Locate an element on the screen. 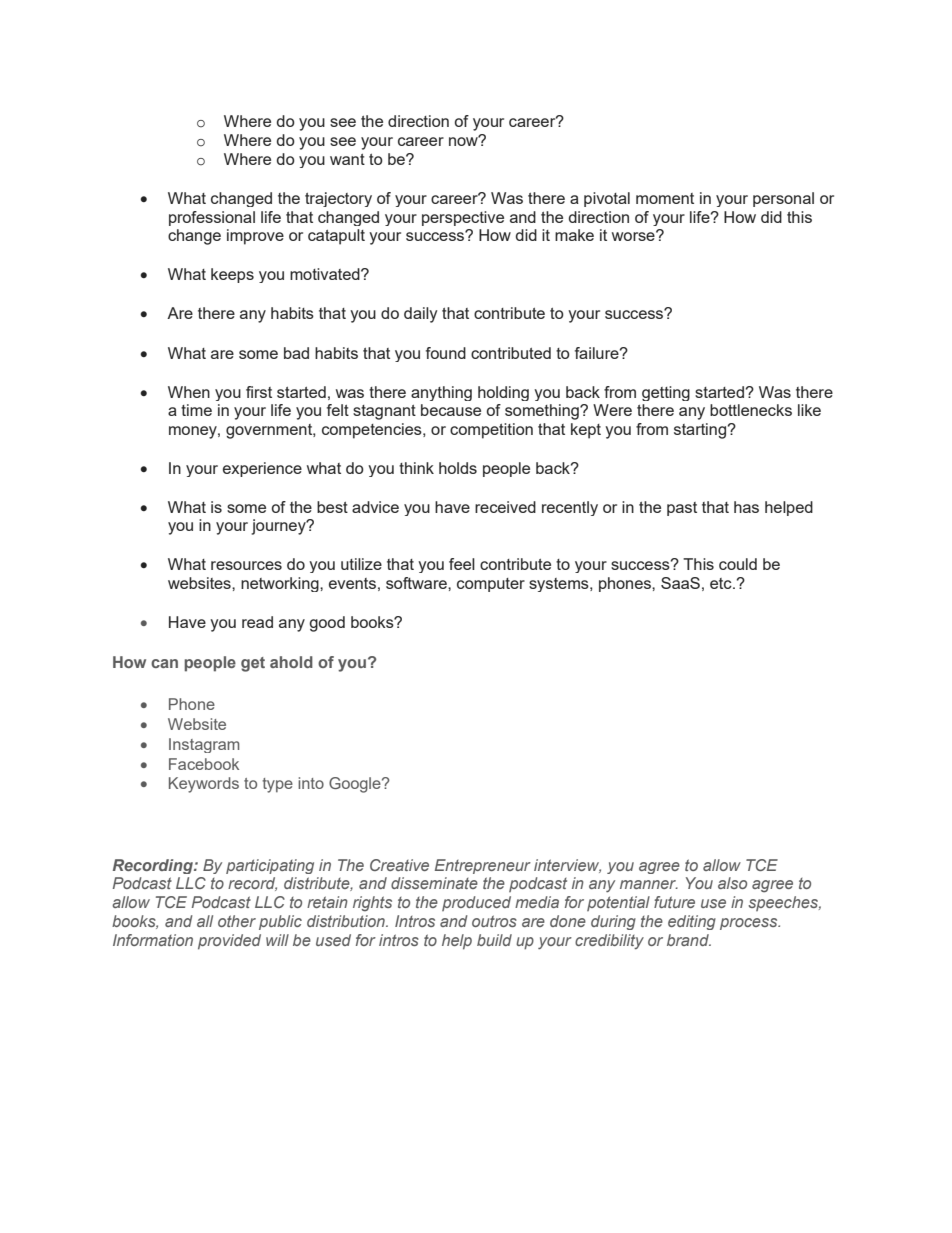 This screenshot has width=952, height=1233. process is located at coordinates (750, 924).
